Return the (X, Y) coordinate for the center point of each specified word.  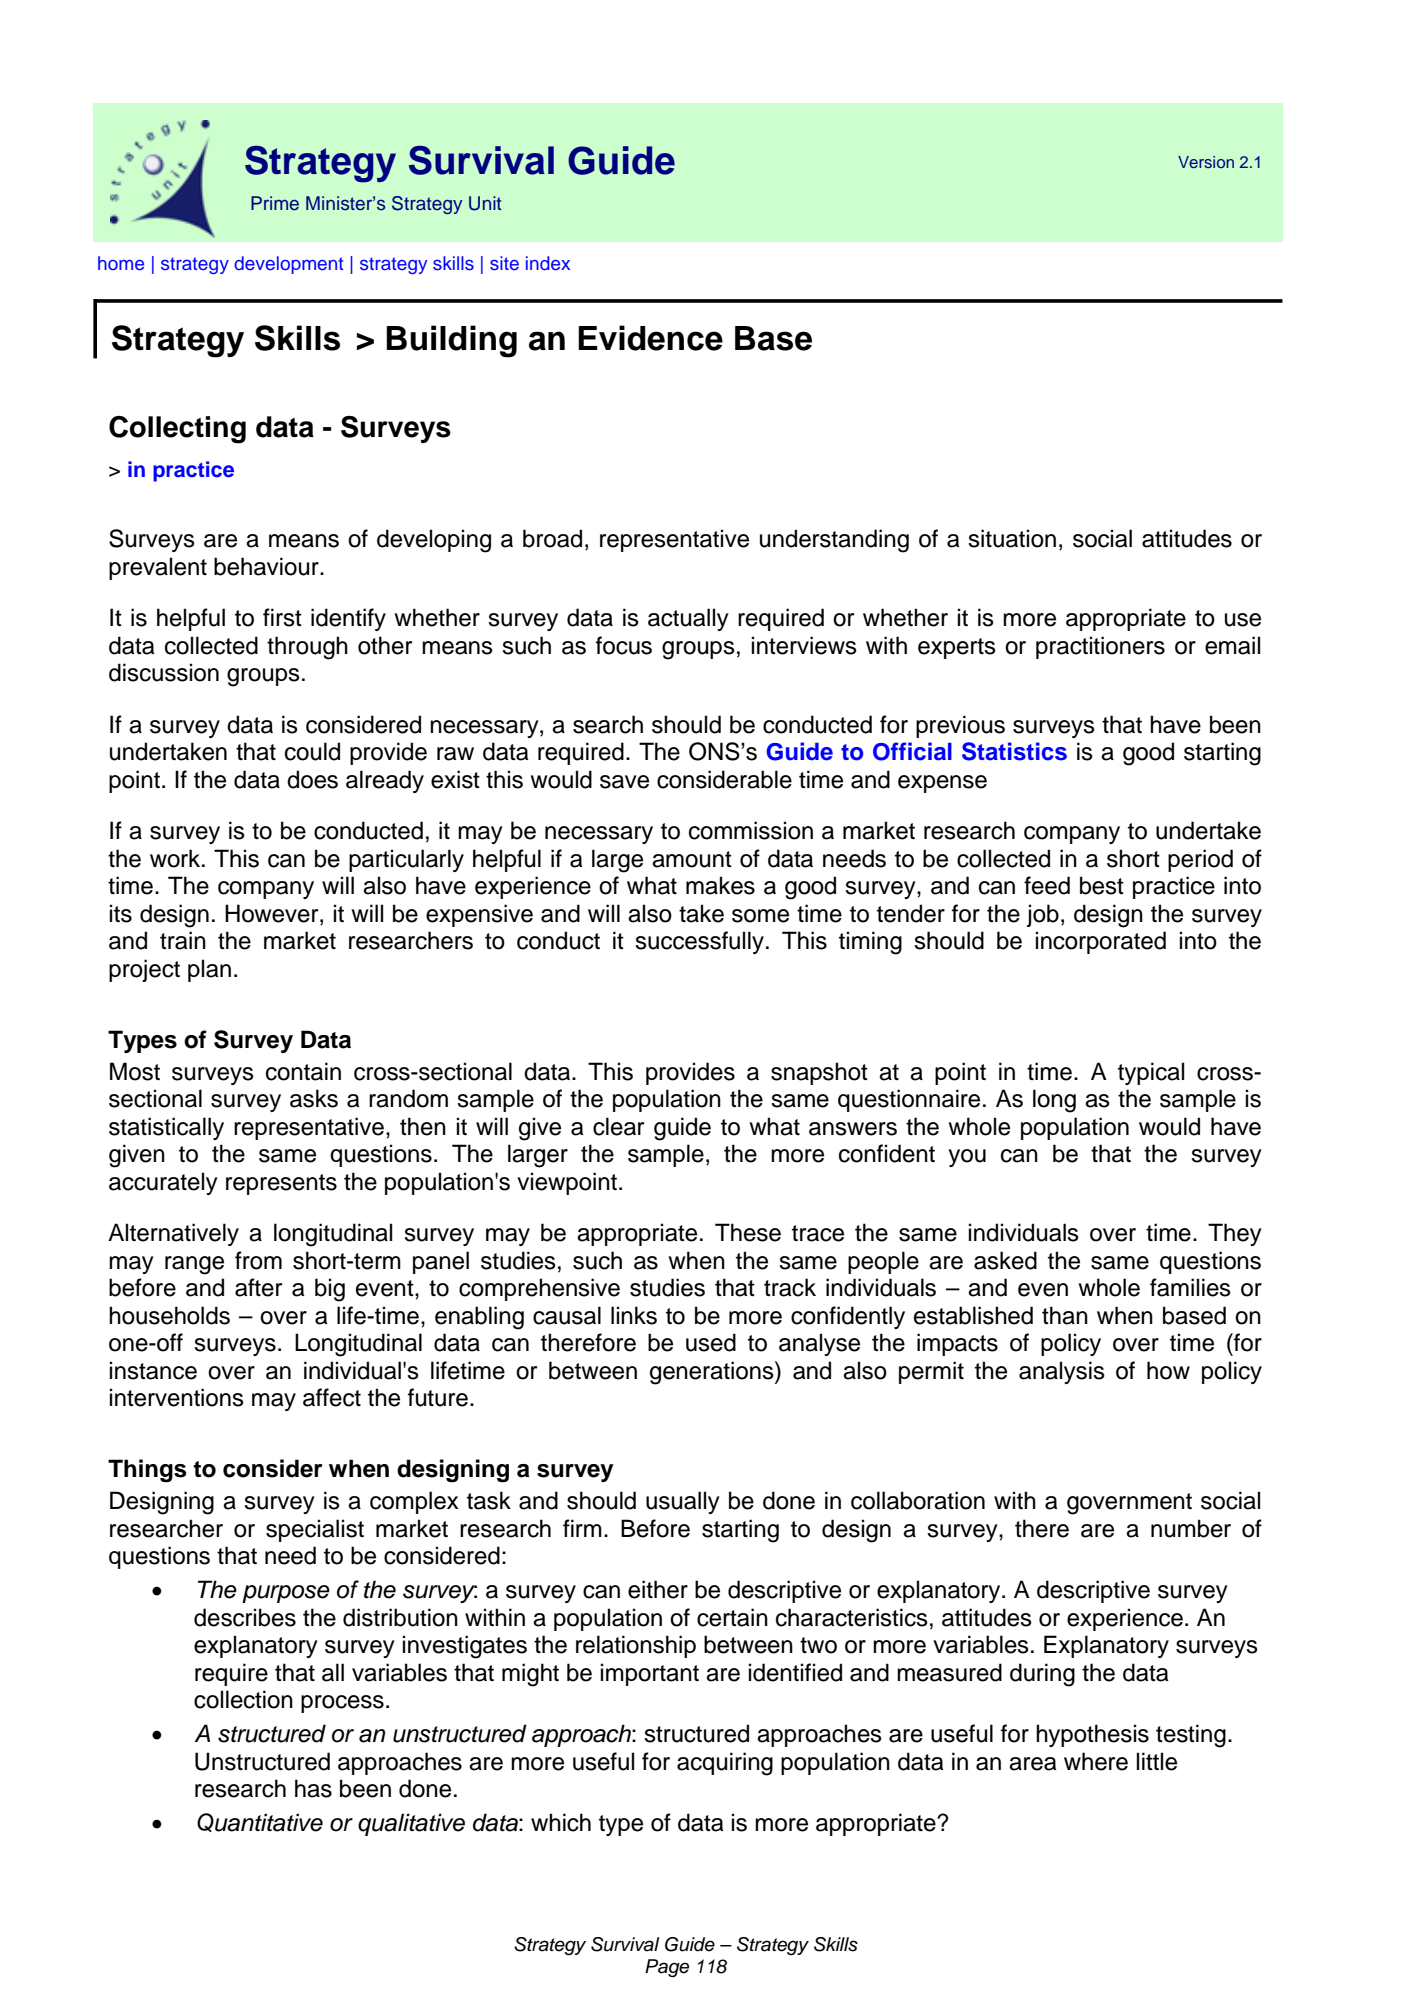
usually (683, 1502)
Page (667, 1968)
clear (618, 1126)
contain (303, 1071)
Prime (275, 203)
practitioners (1100, 647)
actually (688, 619)
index (548, 263)
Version (1206, 162)
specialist (315, 1530)
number (1191, 1528)
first (282, 617)
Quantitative (260, 1822)
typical (1151, 1073)
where (1096, 1761)
